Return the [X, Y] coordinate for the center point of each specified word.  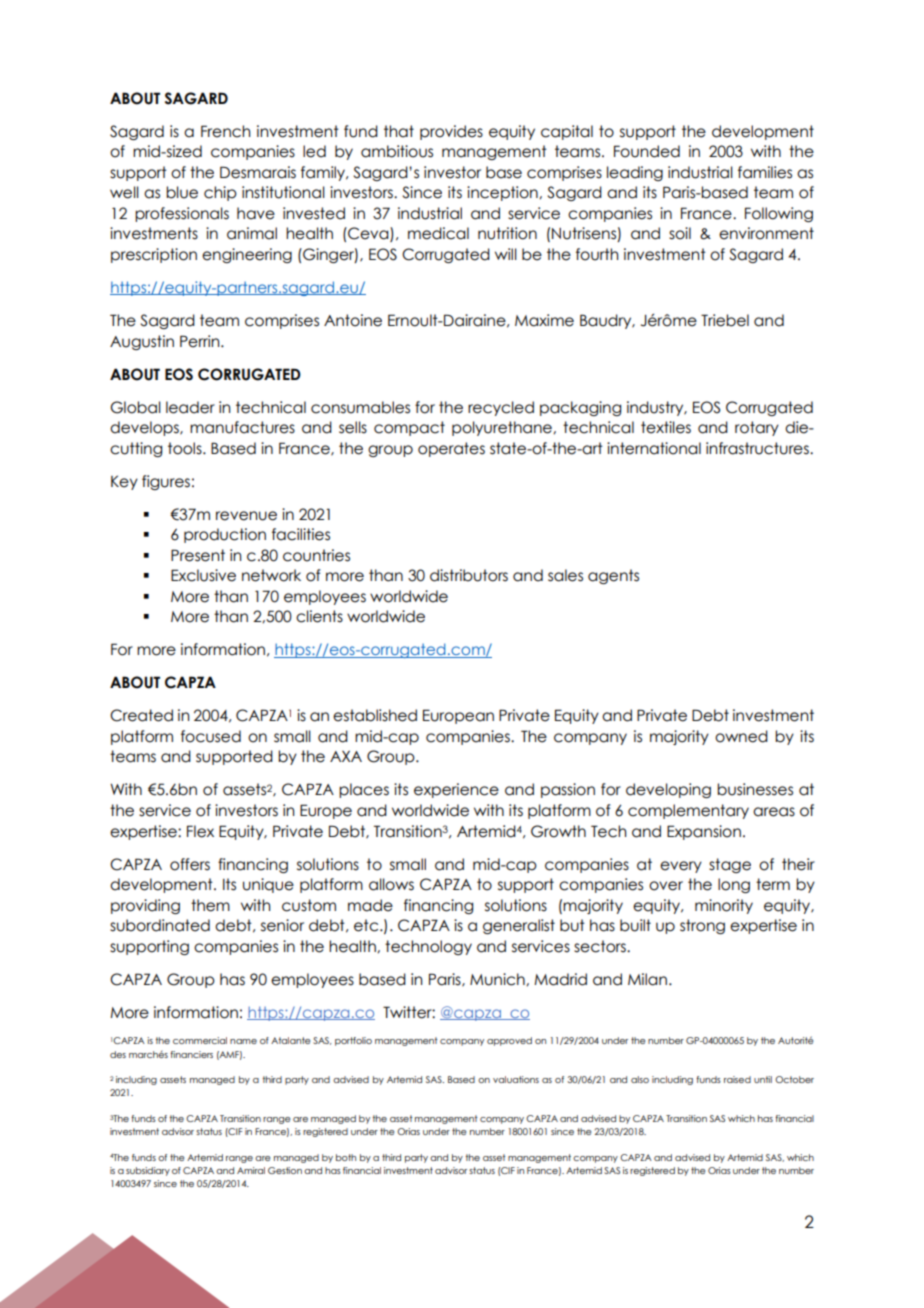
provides [451, 132]
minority [724, 906]
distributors [469, 575]
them [210, 905]
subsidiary [148, 1171]
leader [190, 407]
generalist [519, 926]
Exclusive [203, 575]
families [765, 172]
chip [220, 193]
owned [741, 736]
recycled [501, 408]
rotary [757, 428]
